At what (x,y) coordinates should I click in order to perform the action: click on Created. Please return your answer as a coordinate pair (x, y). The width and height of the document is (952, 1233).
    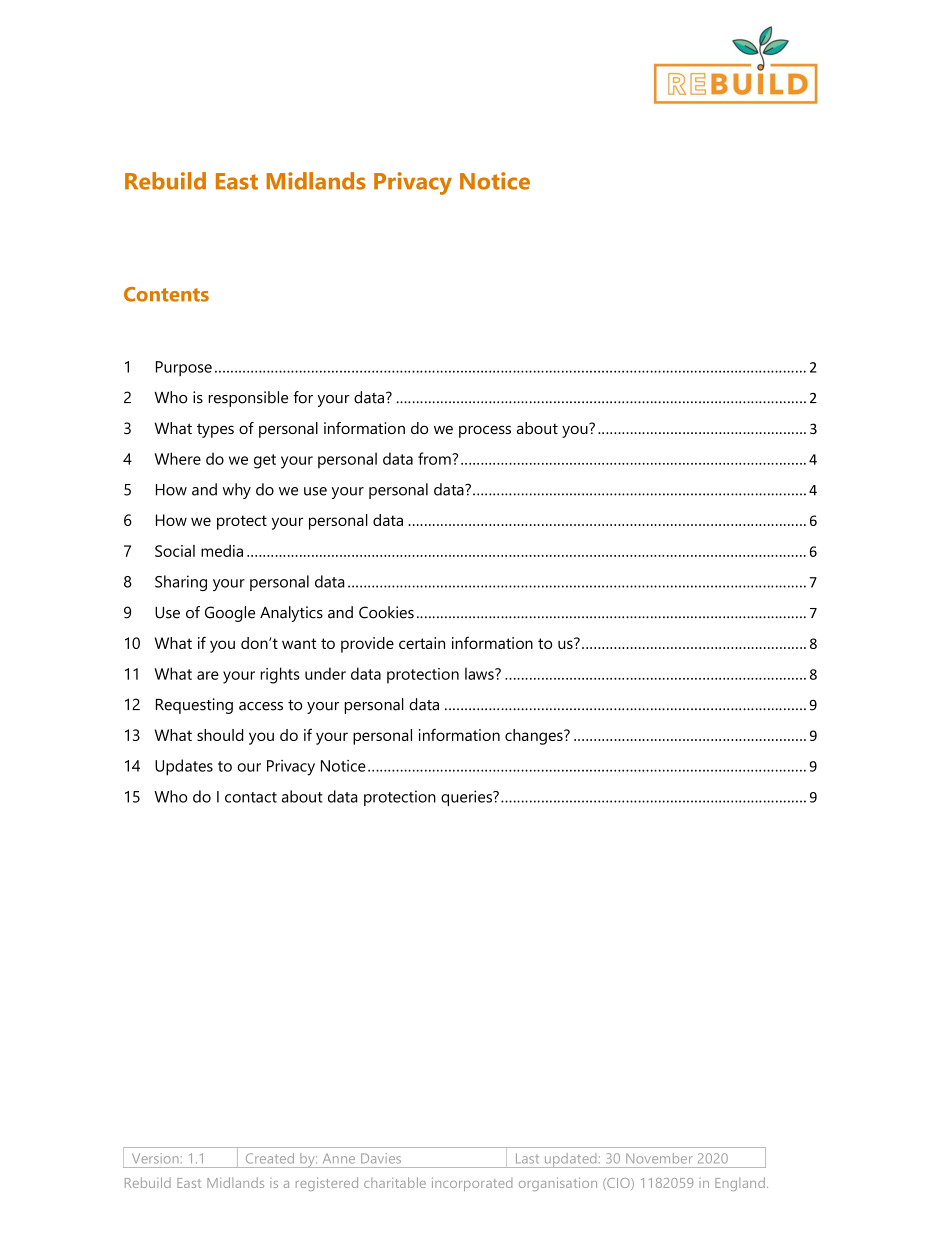
    Looking at the image, I should click on (270, 1158).
